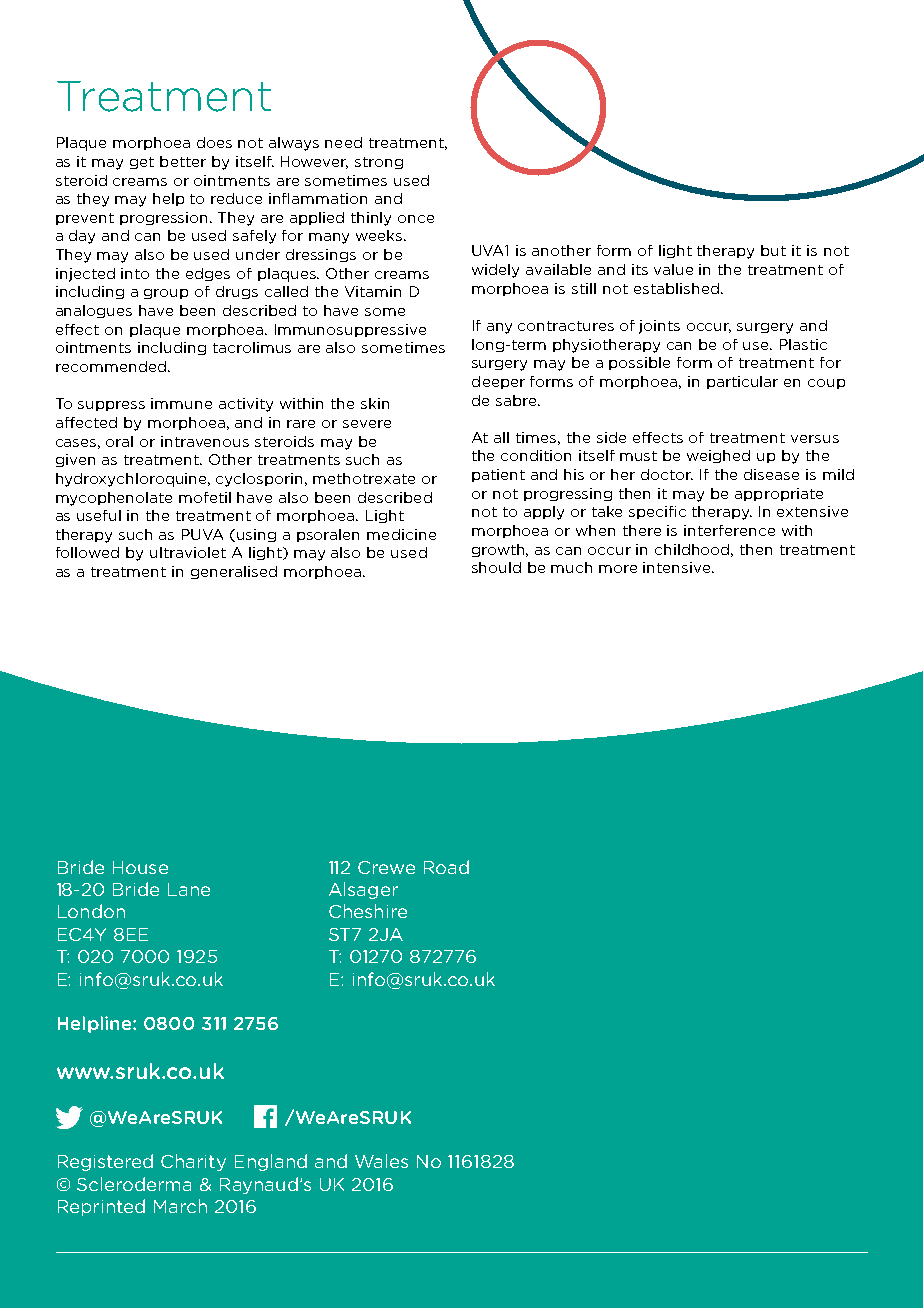 The height and width of the page is (1308, 924). I want to click on once, so click(416, 219).
